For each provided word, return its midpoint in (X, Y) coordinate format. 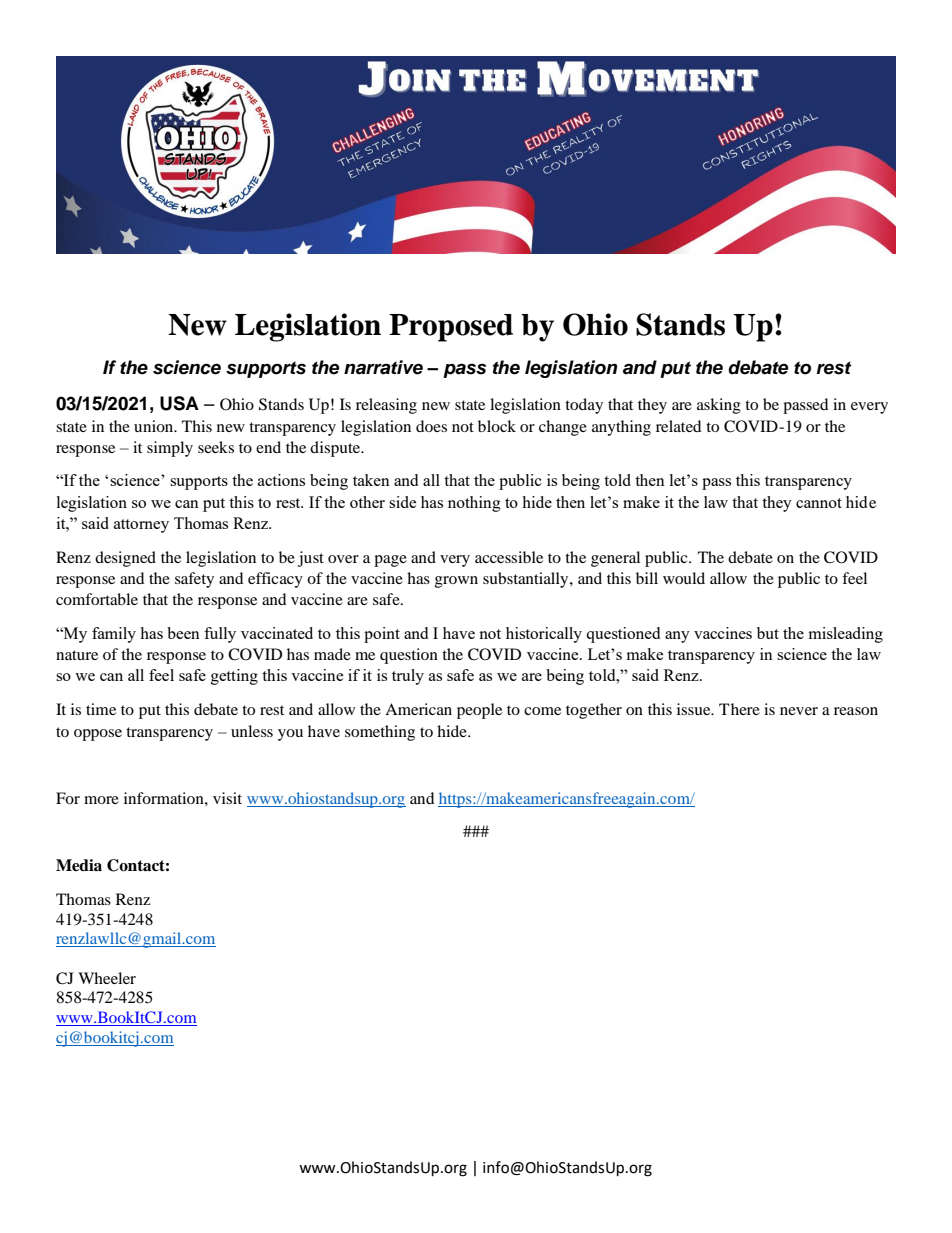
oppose (98, 735)
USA (179, 403)
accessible (509, 557)
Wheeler (107, 978)
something (380, 733)
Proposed (451, 328)
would (684, 578)
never (799, 711)
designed (125, 559)
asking (719, 406)
